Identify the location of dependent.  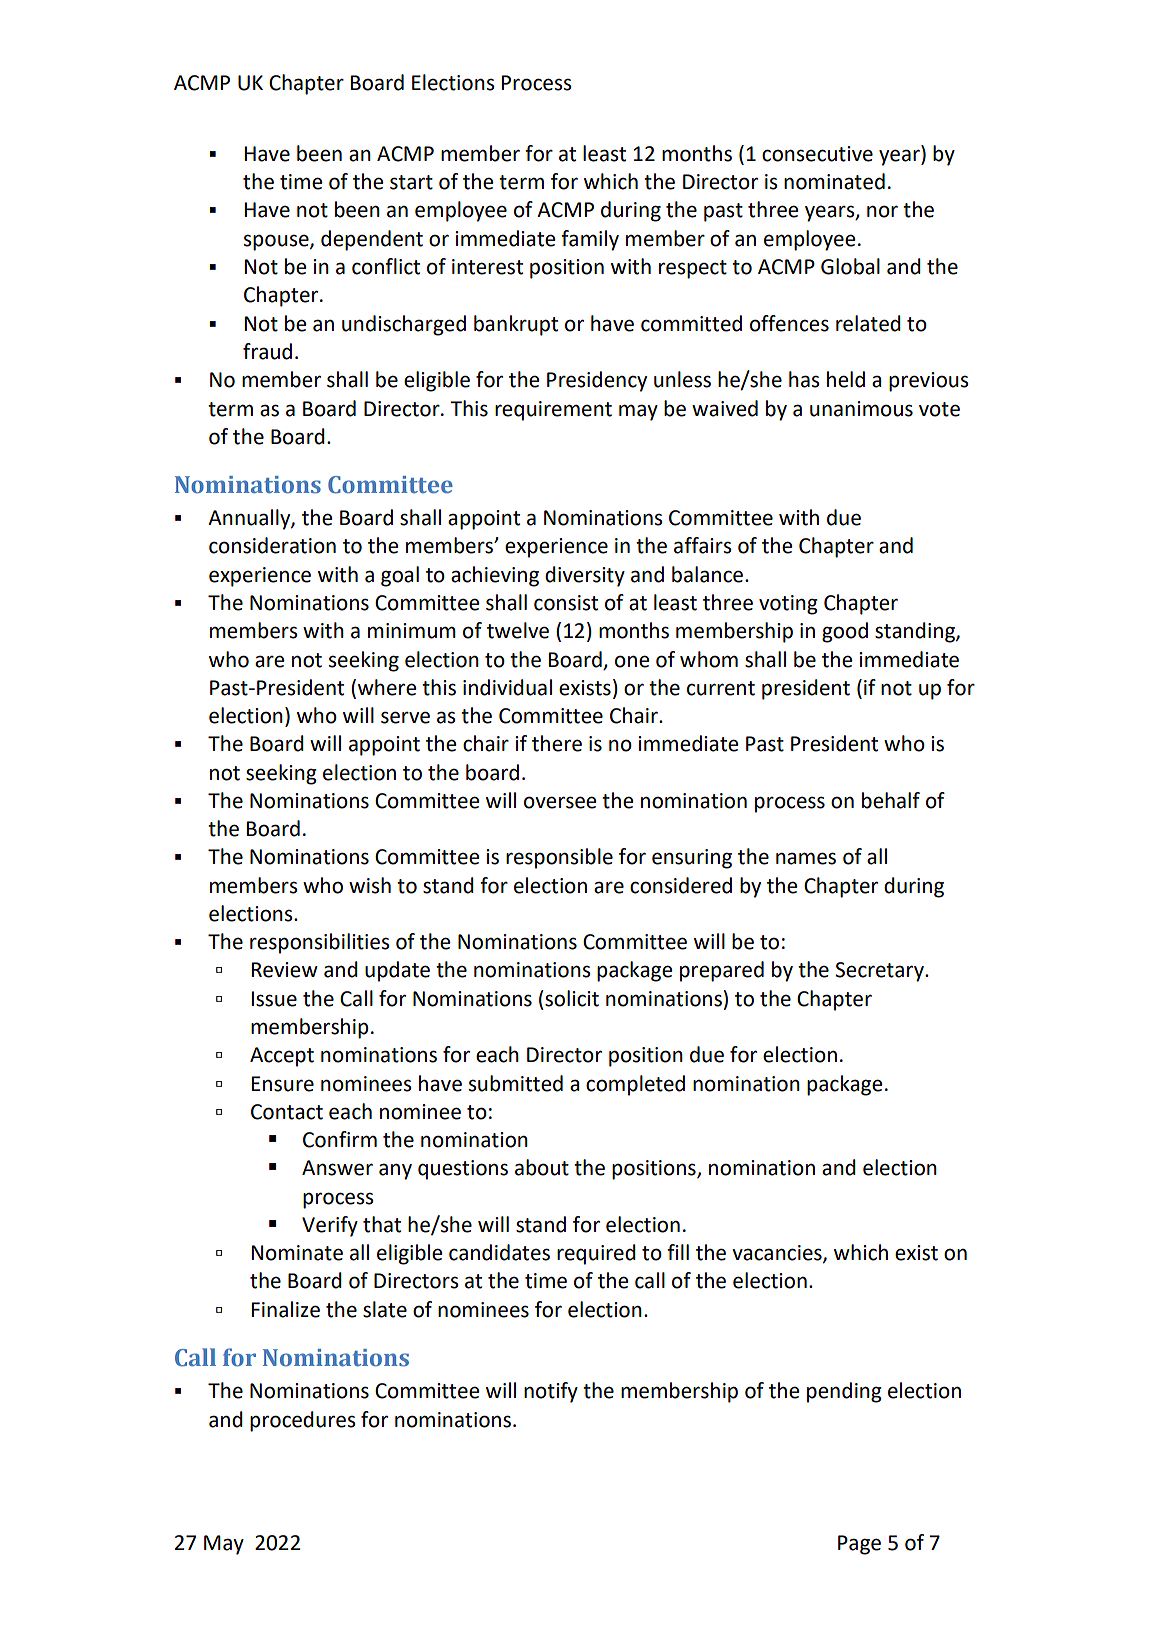
(372, 240).
